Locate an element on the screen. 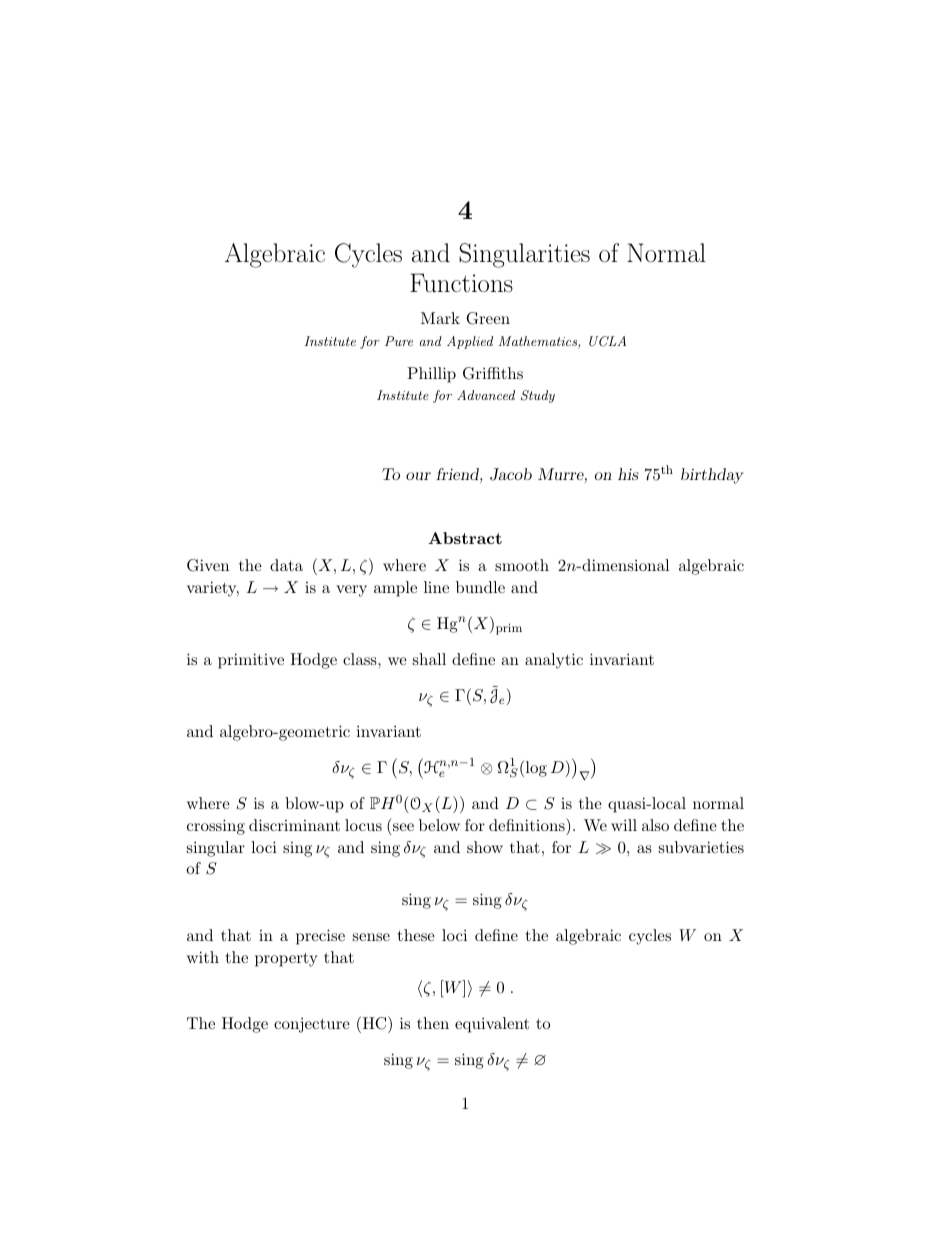  UCLA is located at coordinates (607, 341).
